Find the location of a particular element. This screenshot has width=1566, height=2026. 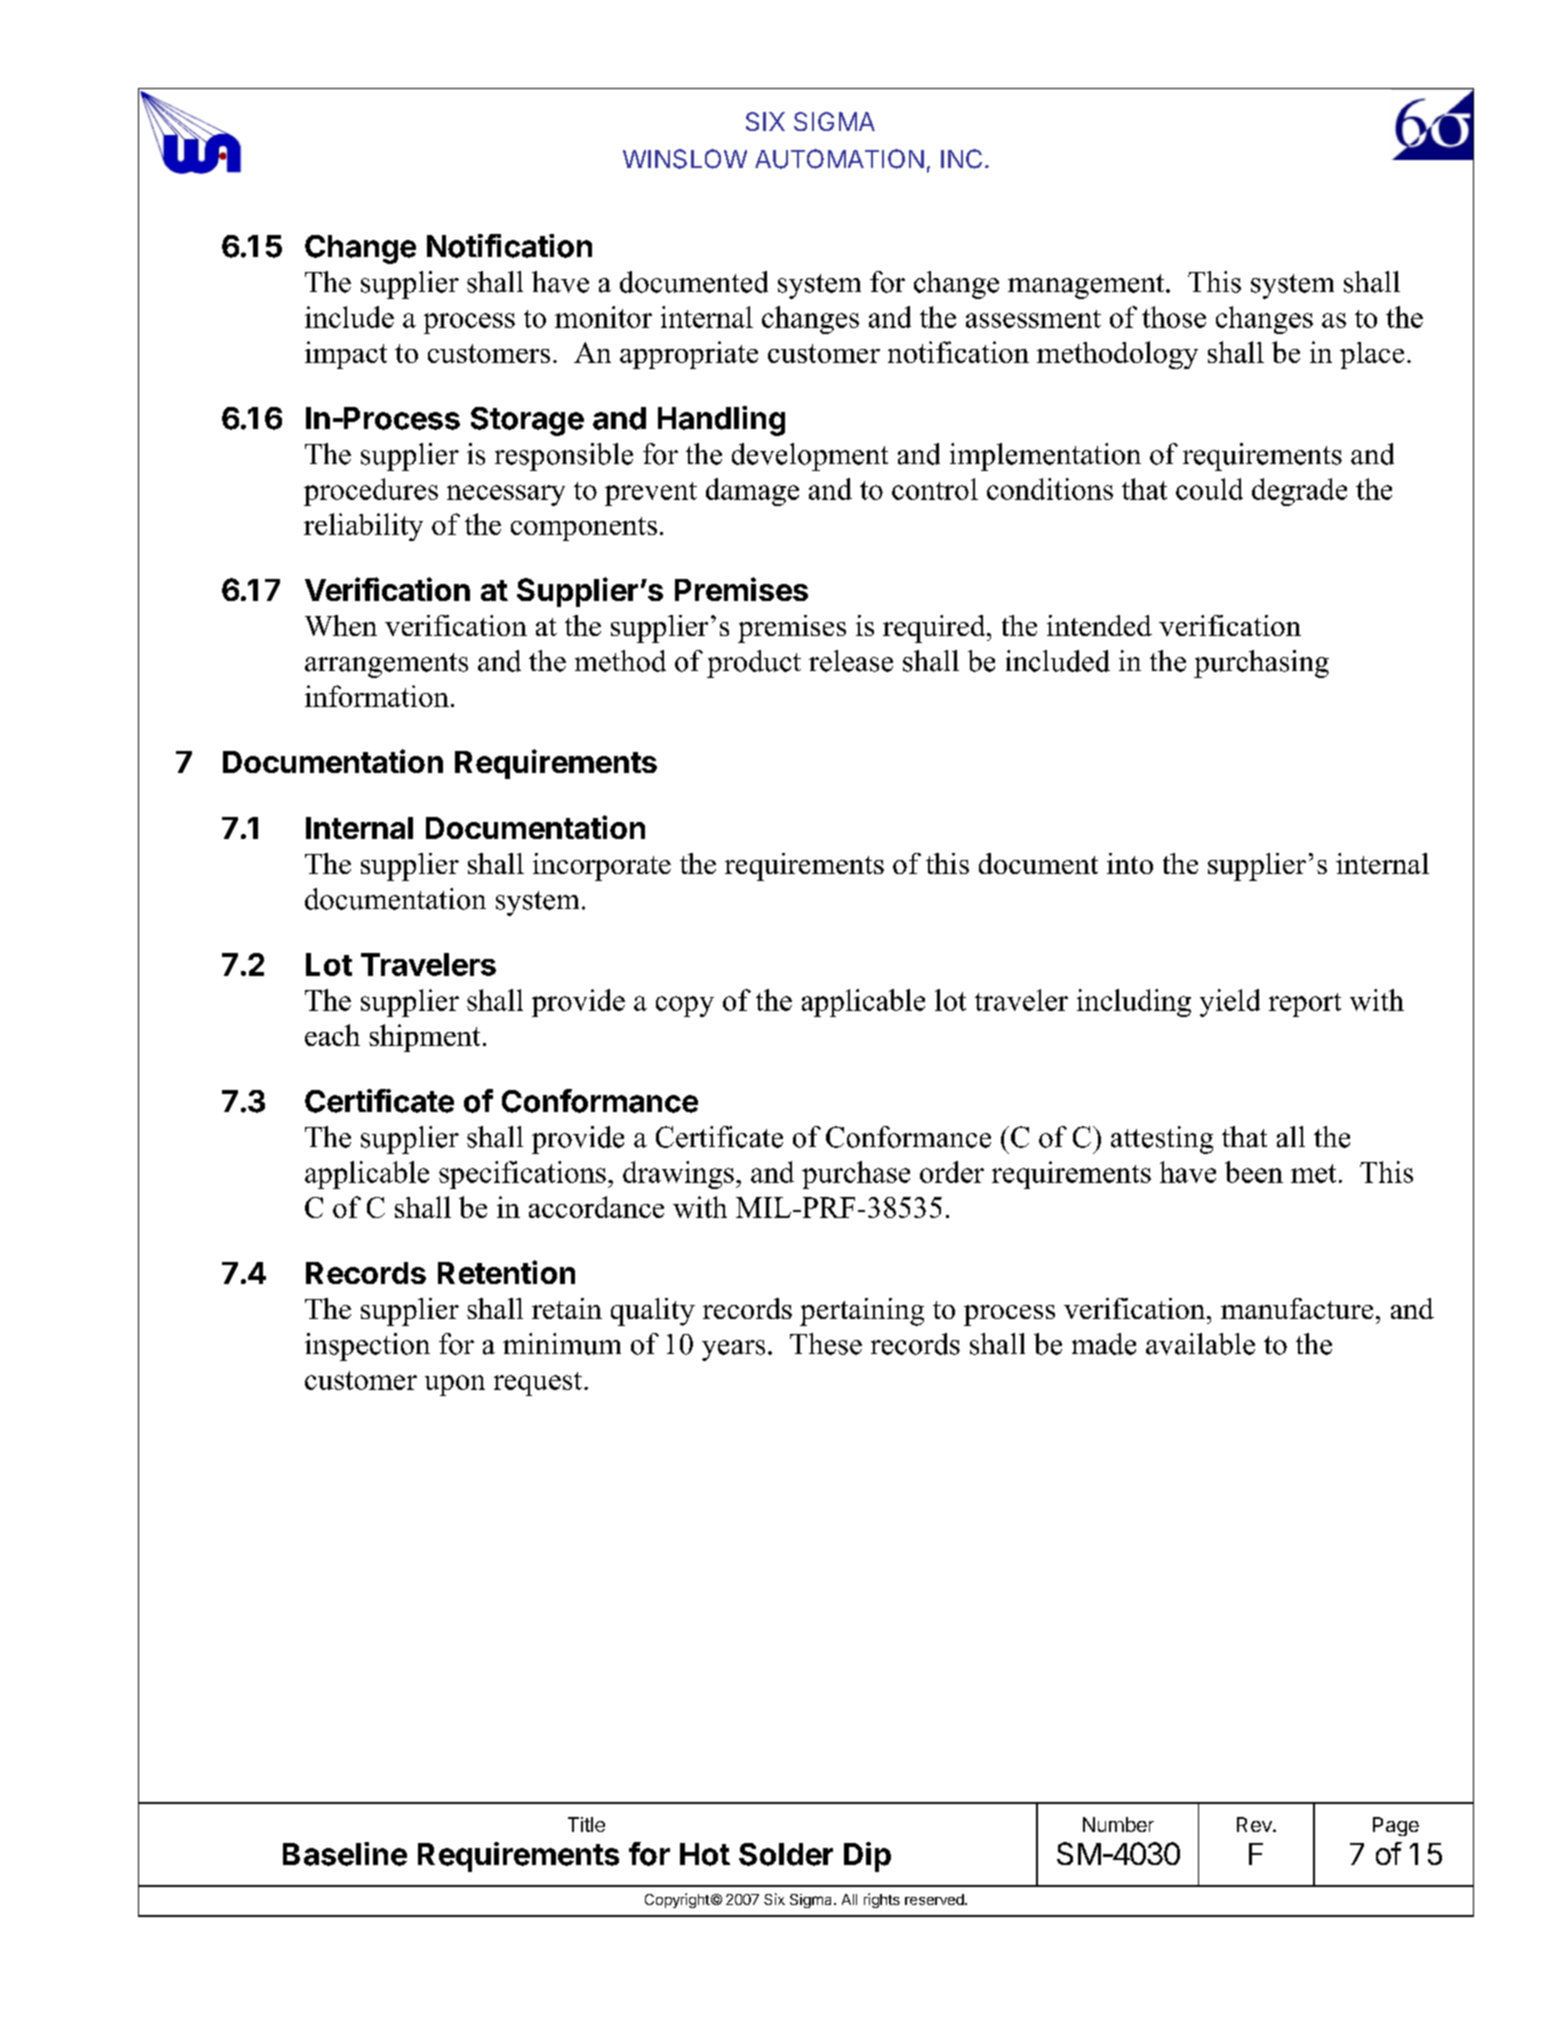

manufacture is located at coordinates (1297, 1308).
